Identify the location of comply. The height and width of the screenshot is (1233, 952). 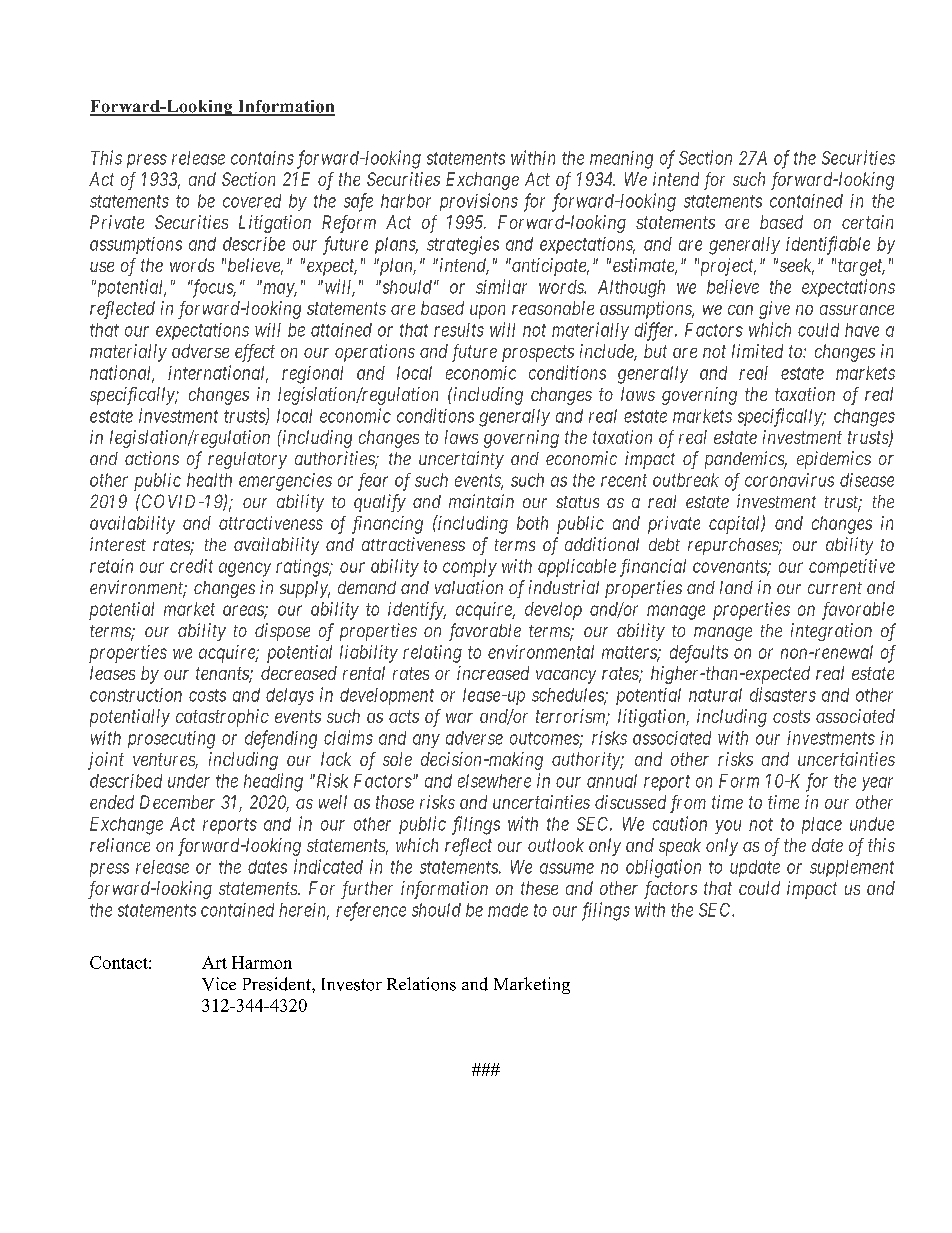
(470, 568).
